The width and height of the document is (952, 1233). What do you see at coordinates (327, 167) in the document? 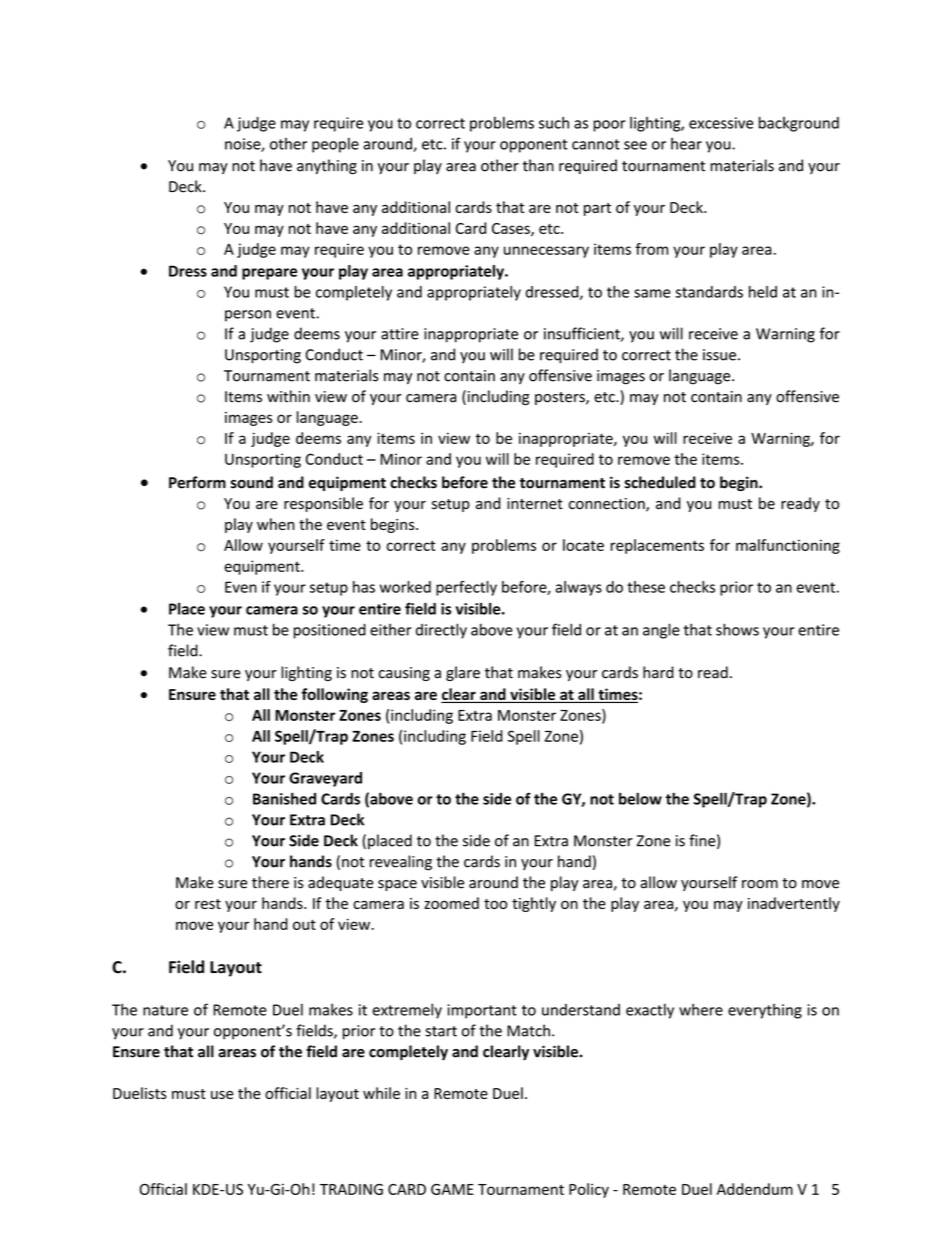
I see `anything` at bounding box center [327, 167].
